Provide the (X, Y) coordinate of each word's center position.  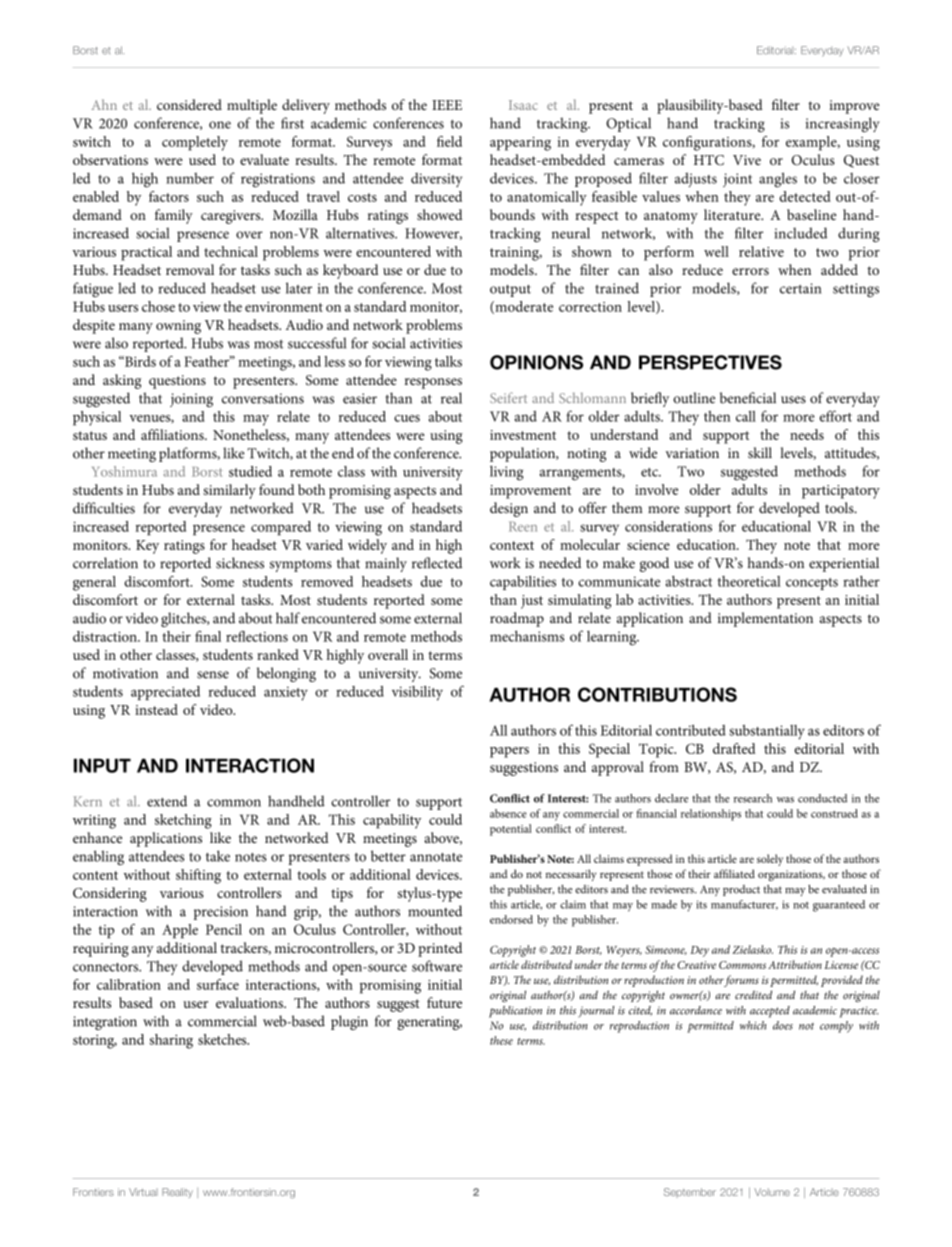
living (506, 473)
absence (508, 813)
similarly (229, 491)
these (501, 1040)
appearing (520, 144)
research (753, 798)
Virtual (143, 1192)
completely (195, 143)
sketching (183, 821)
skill (760, 453)
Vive (747, 160)
